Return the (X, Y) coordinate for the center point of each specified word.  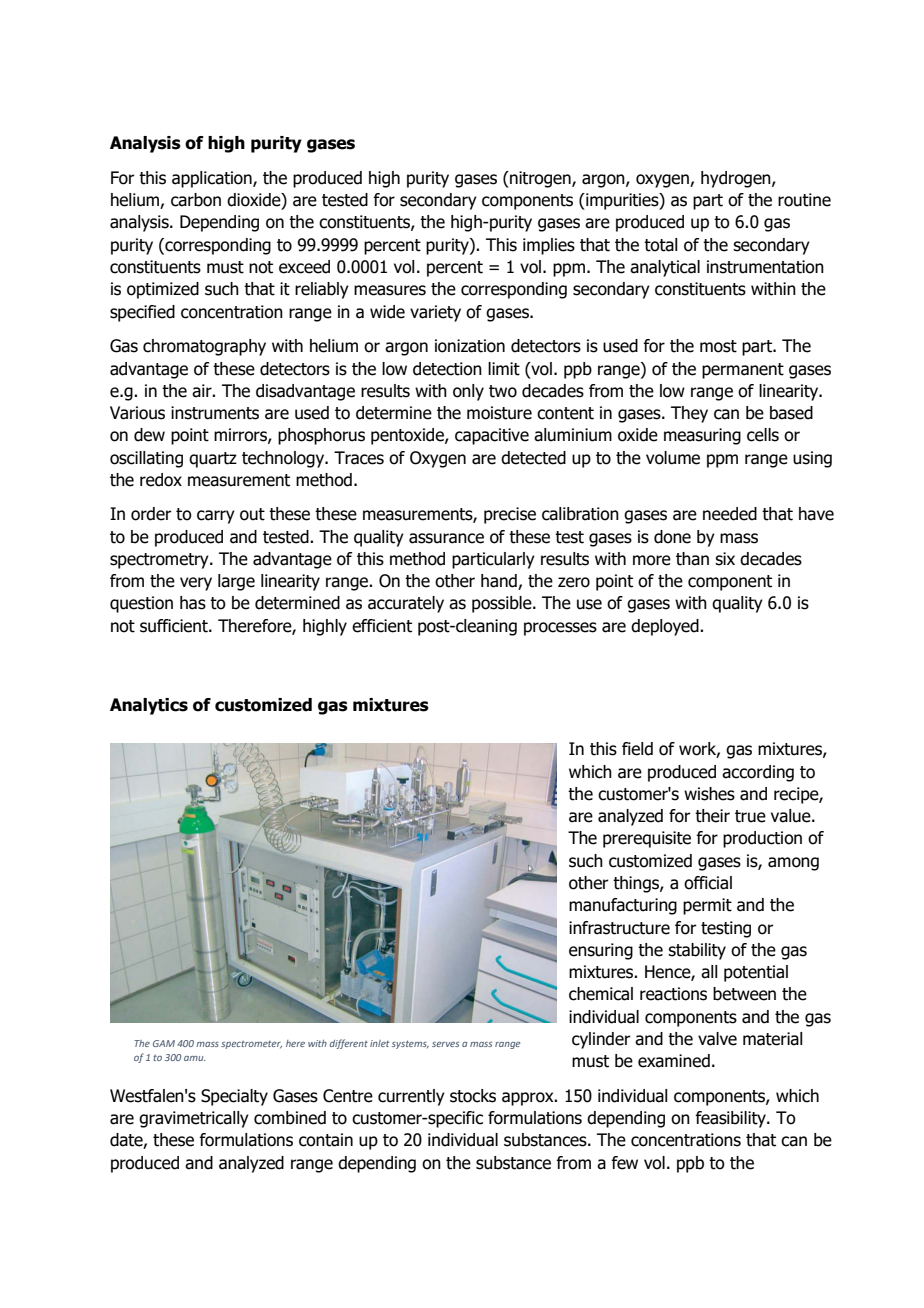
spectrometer (251, 1044)
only (468, 392)
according (758, 773)
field (637, 749)
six (725, 559)
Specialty (234, 1097)
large (236, 582)
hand (500, 582)
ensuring (601, 951)
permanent (743, 371)
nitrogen (540, 179)
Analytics (149, 706)
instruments (215, 413)
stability (697, 951)
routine (804, 200)
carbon (196, 200)
